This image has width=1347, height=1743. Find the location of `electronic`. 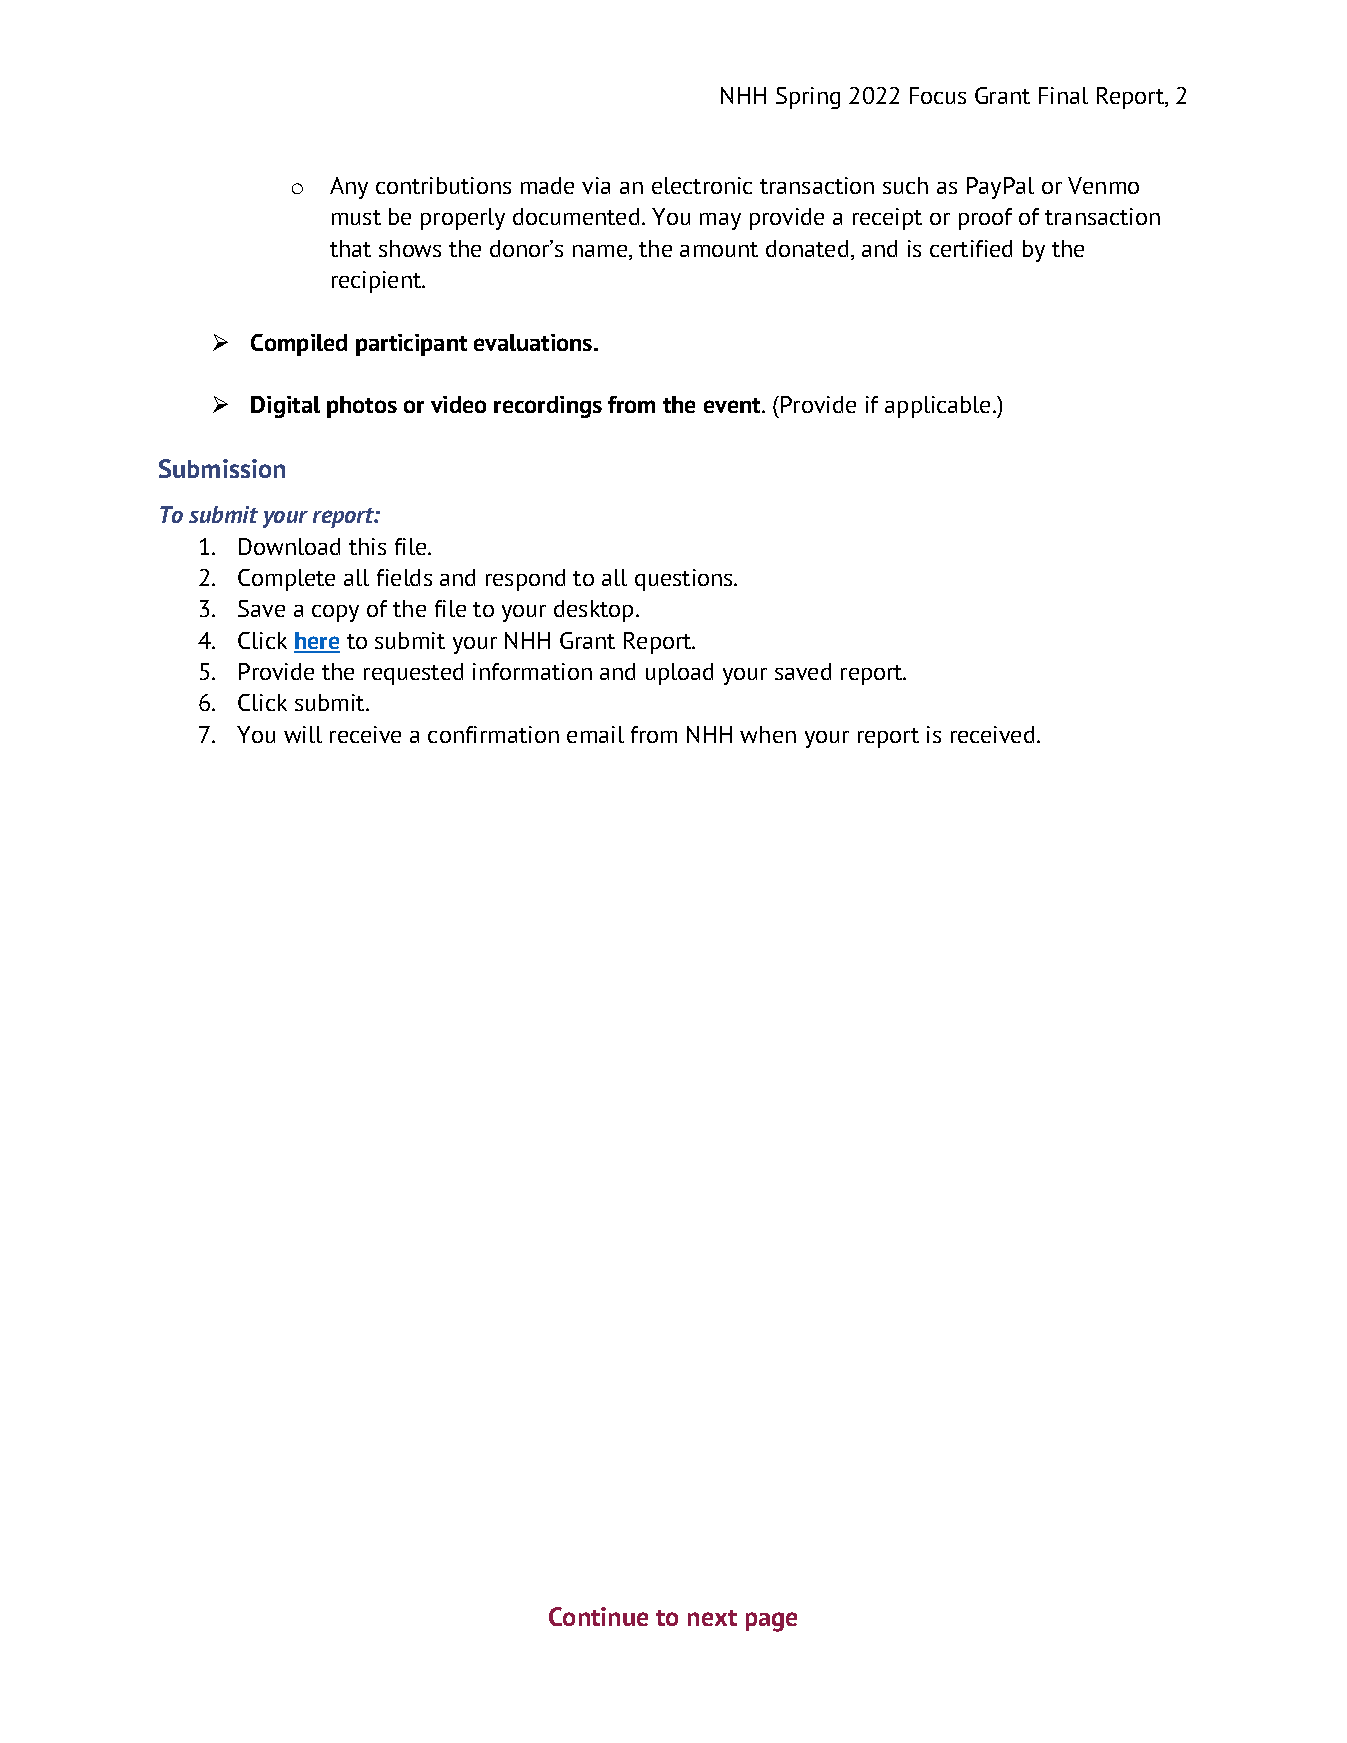

electronic is located at coordinates (702, 185).
